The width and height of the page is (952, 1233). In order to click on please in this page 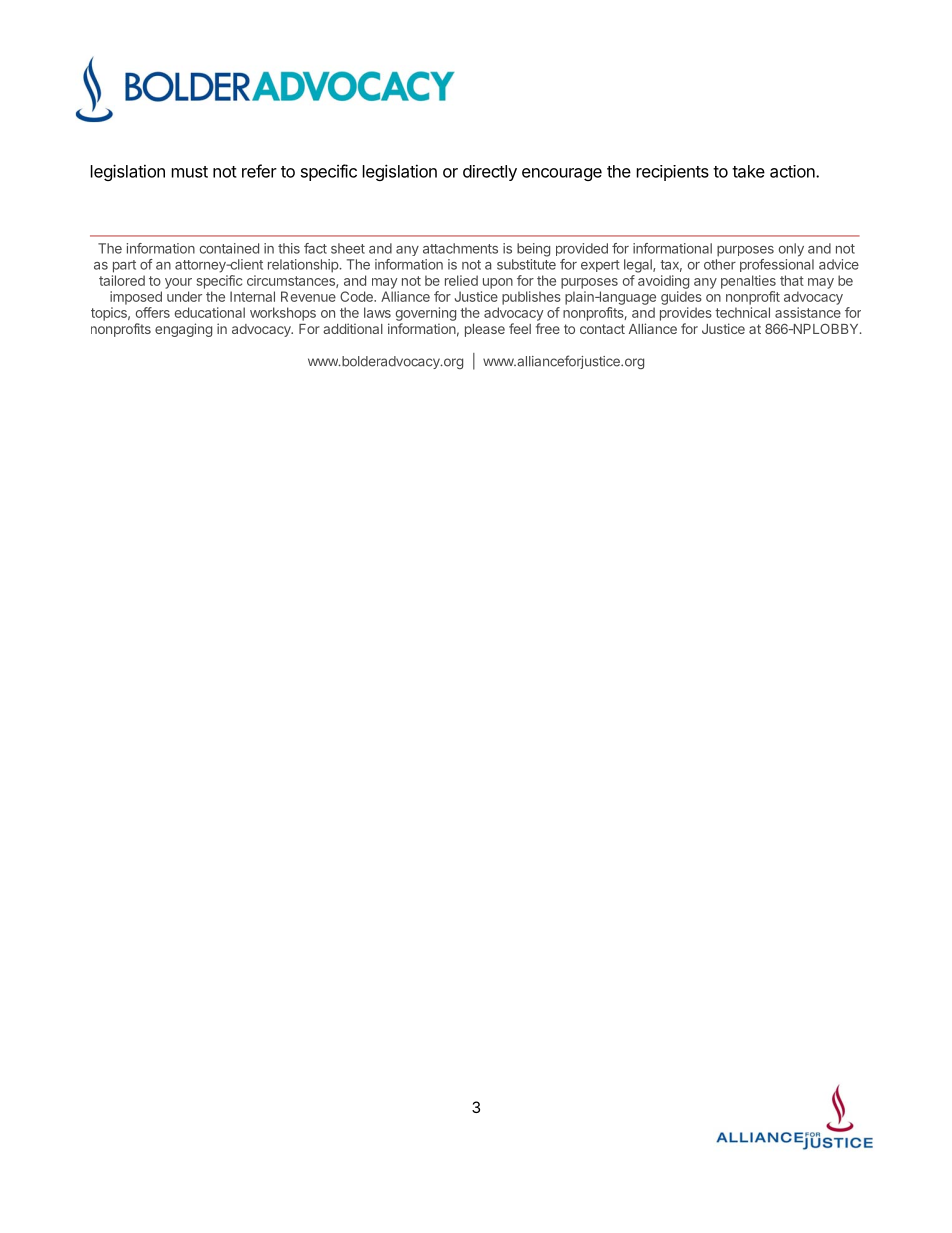, I will do `click(485, 330)`.
